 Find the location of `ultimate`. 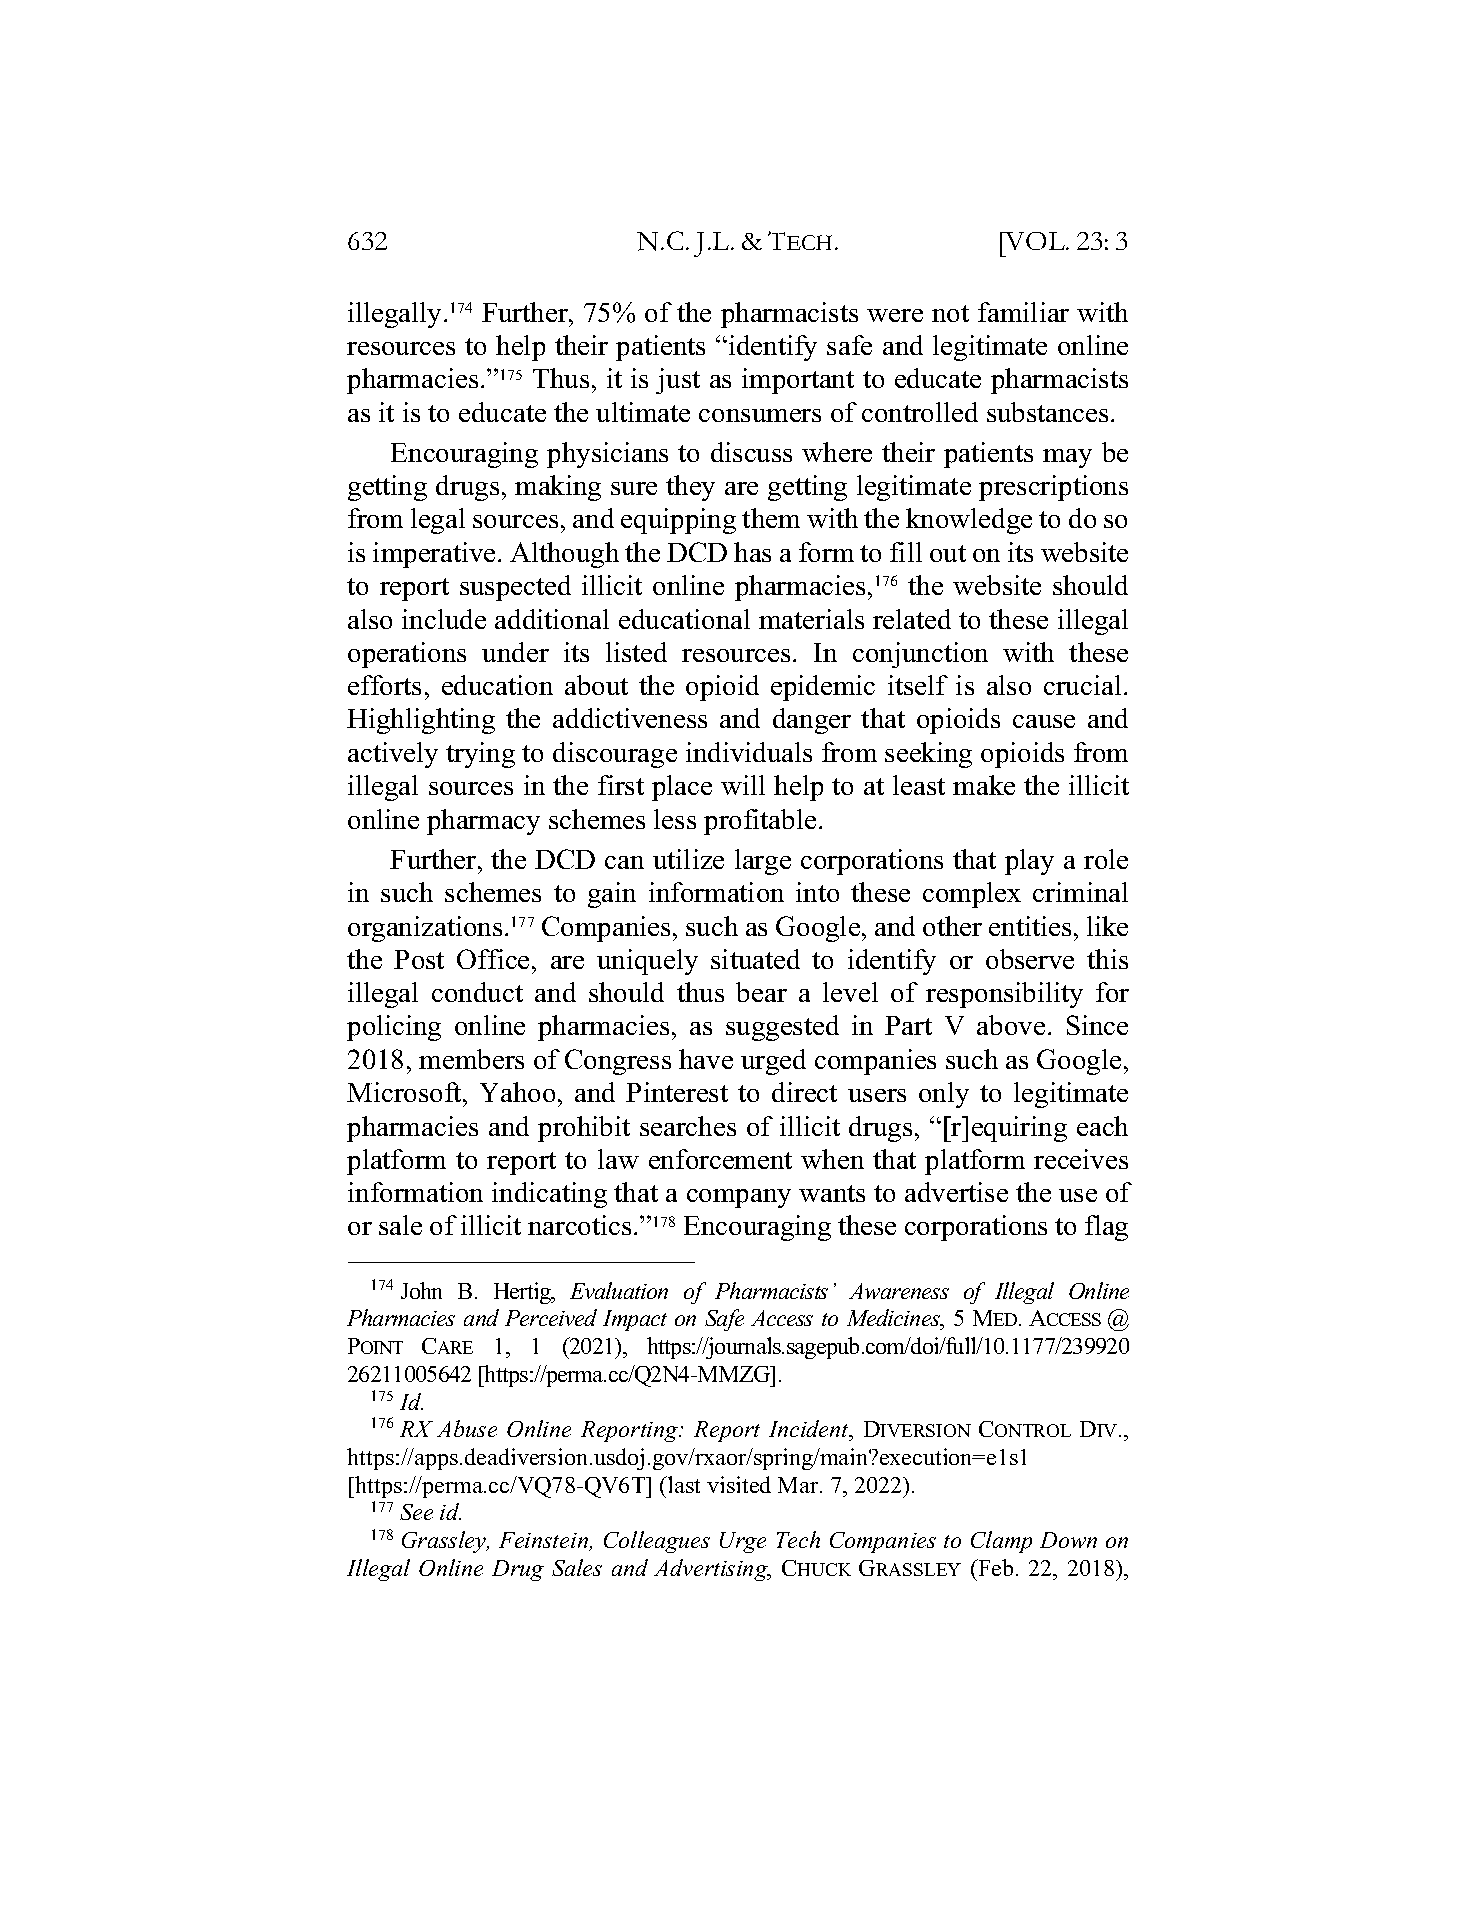

ultimate is located at coordinates (643, 412).
